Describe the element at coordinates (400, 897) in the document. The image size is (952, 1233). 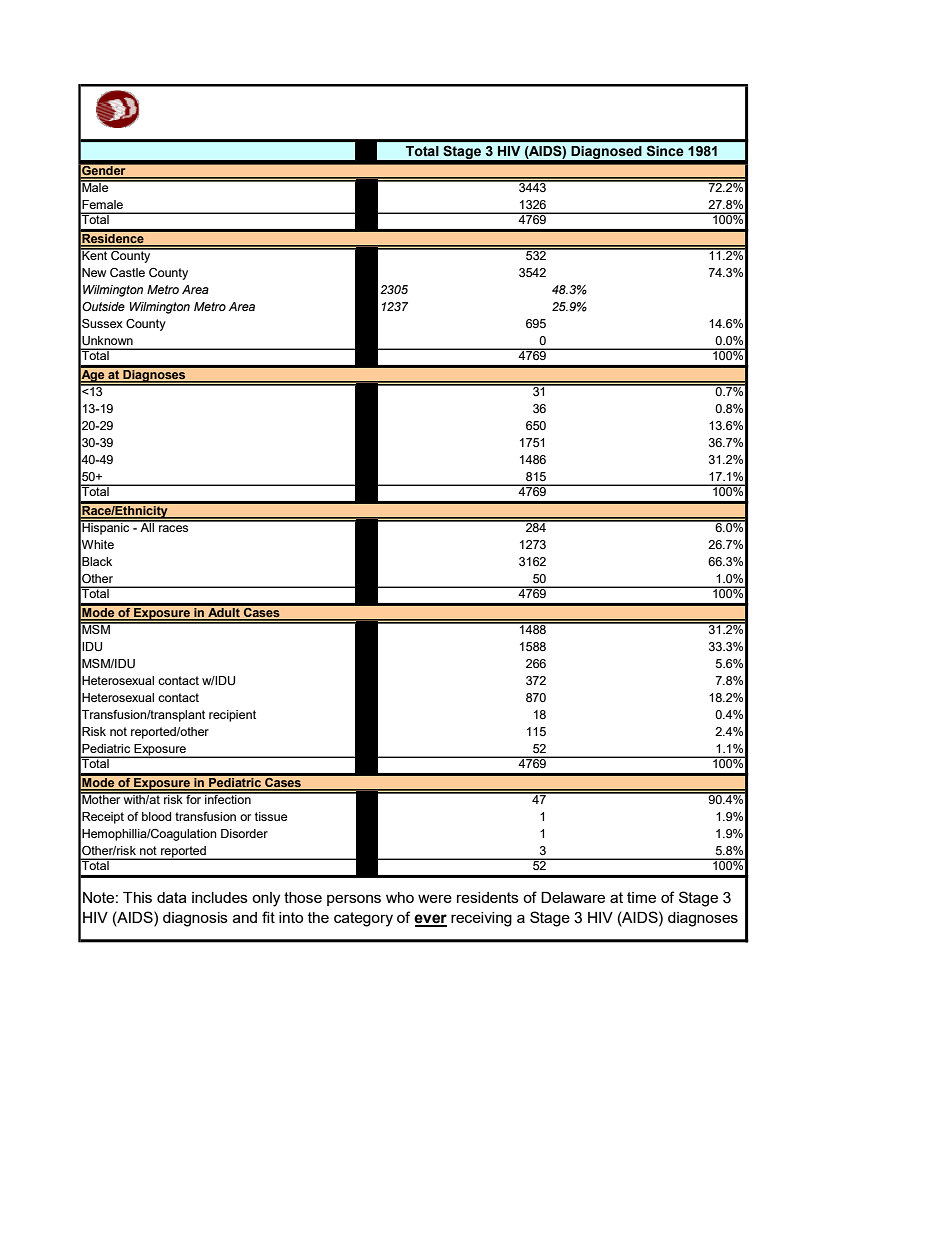
I see `who` at that location.
